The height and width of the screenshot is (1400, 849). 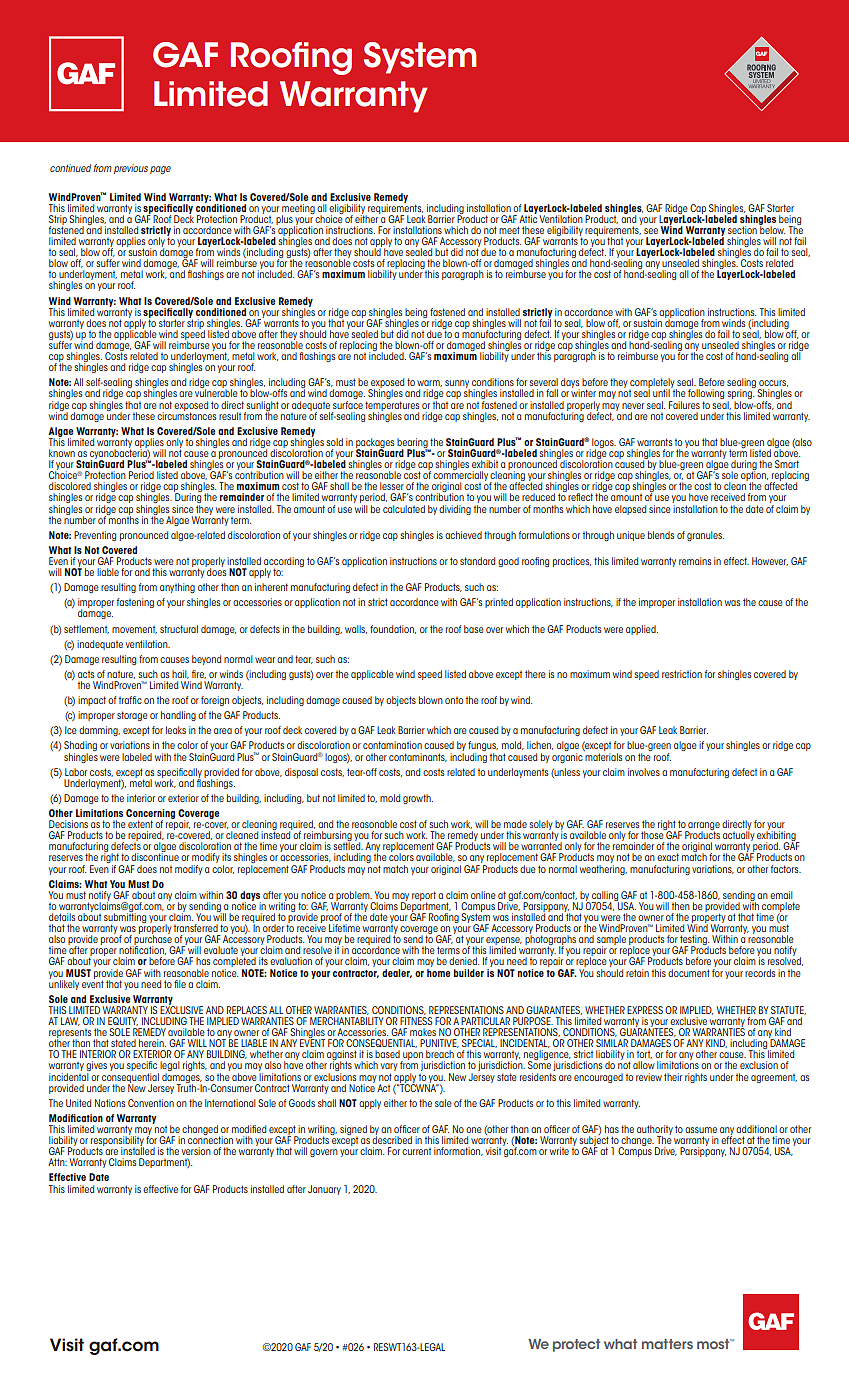 I want to click on involves, so click(x=644, y=772).
